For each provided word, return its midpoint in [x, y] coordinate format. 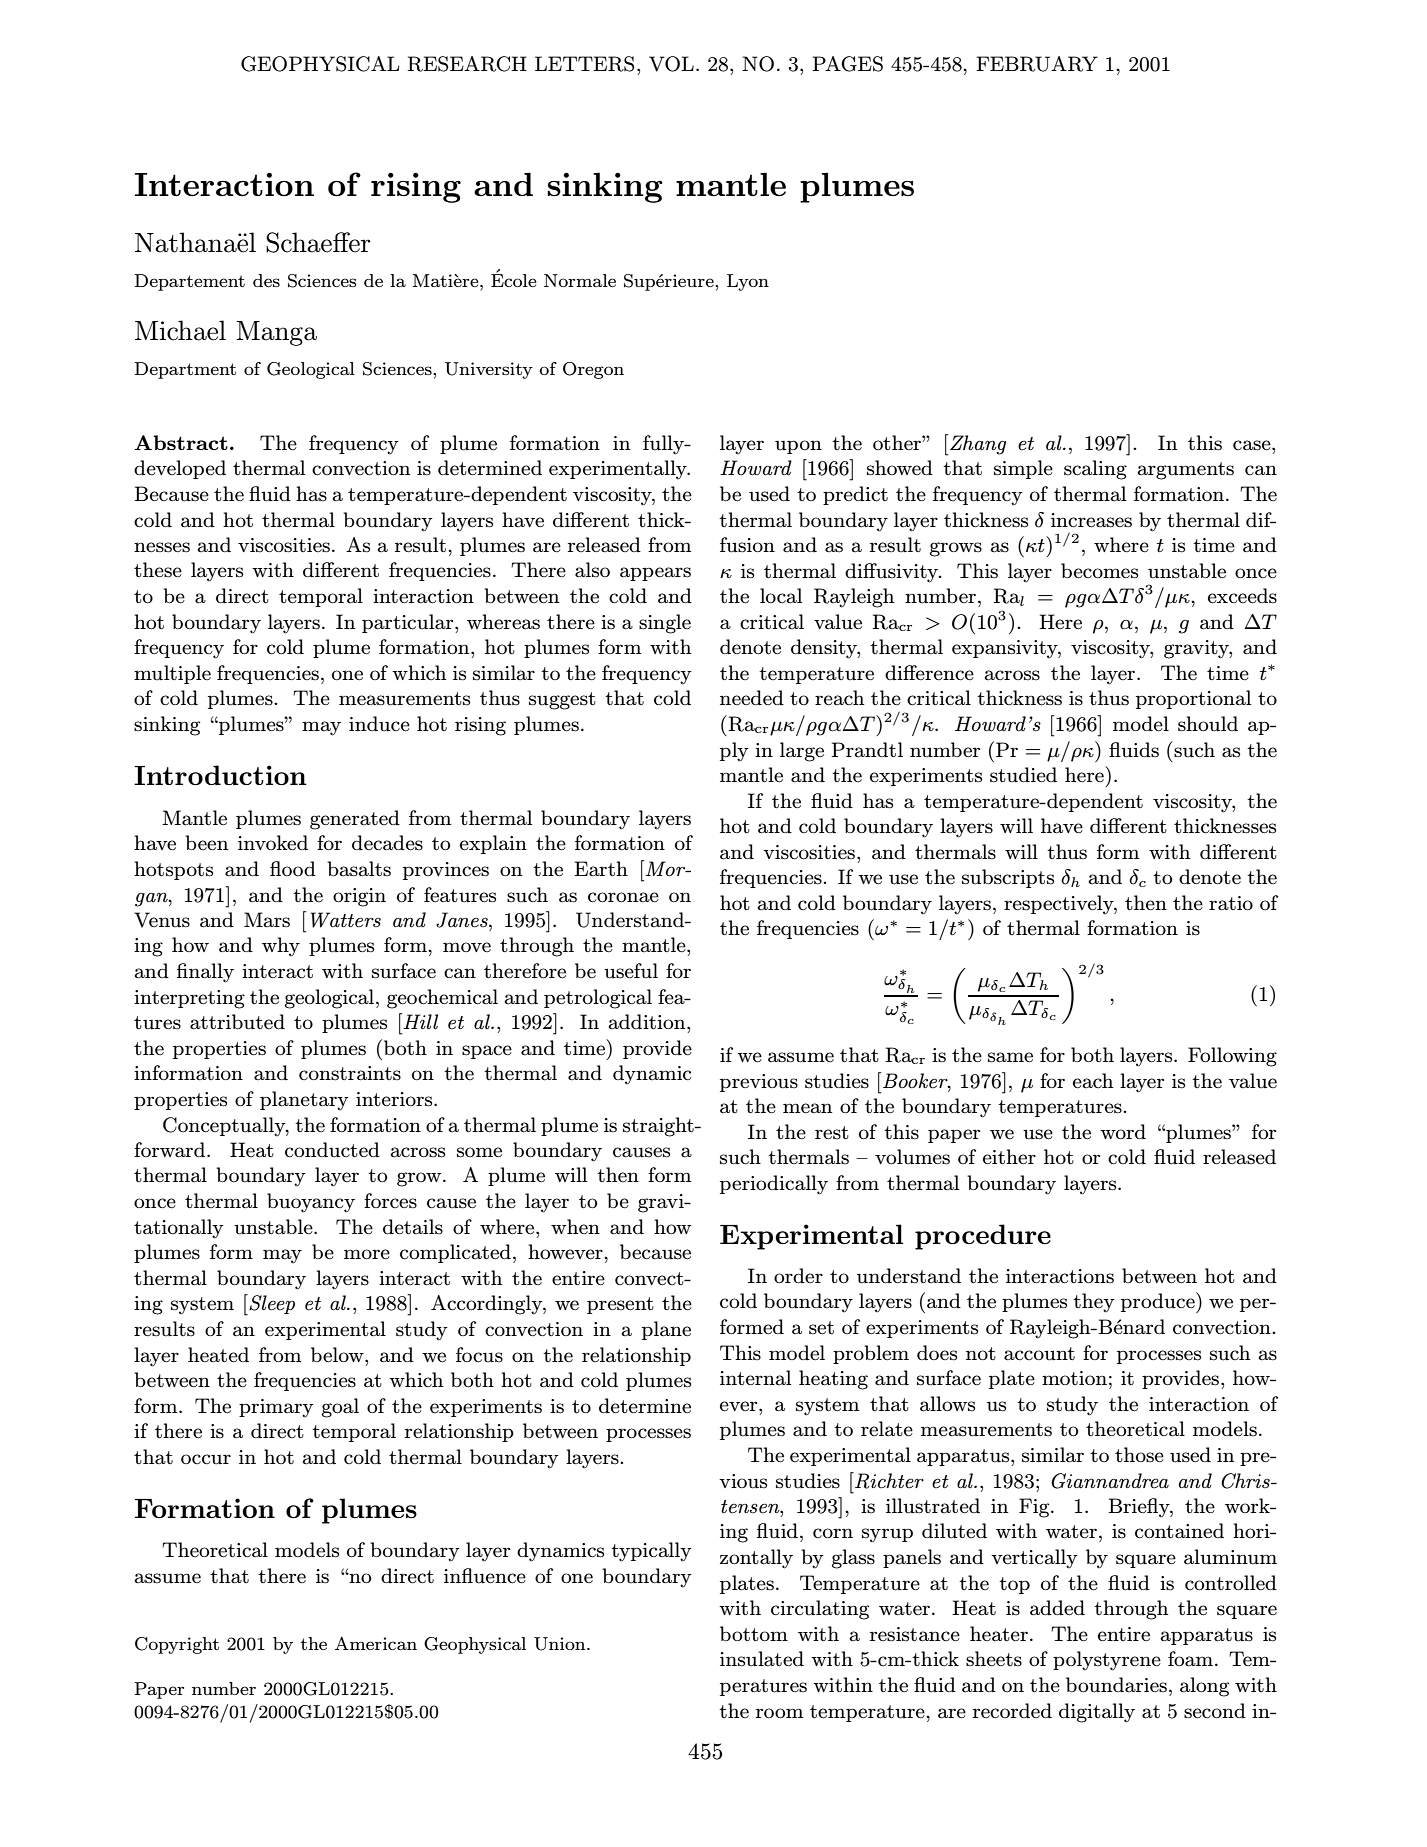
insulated [762, 1659]
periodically [774, 1185]
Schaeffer [318, 242]
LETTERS [584, 64]
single [665, 624]
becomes [1099, 571]
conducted [332, 1150]
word [1123, 1131]
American [376, 1643]
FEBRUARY [1037, 64]
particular [409, 623]
